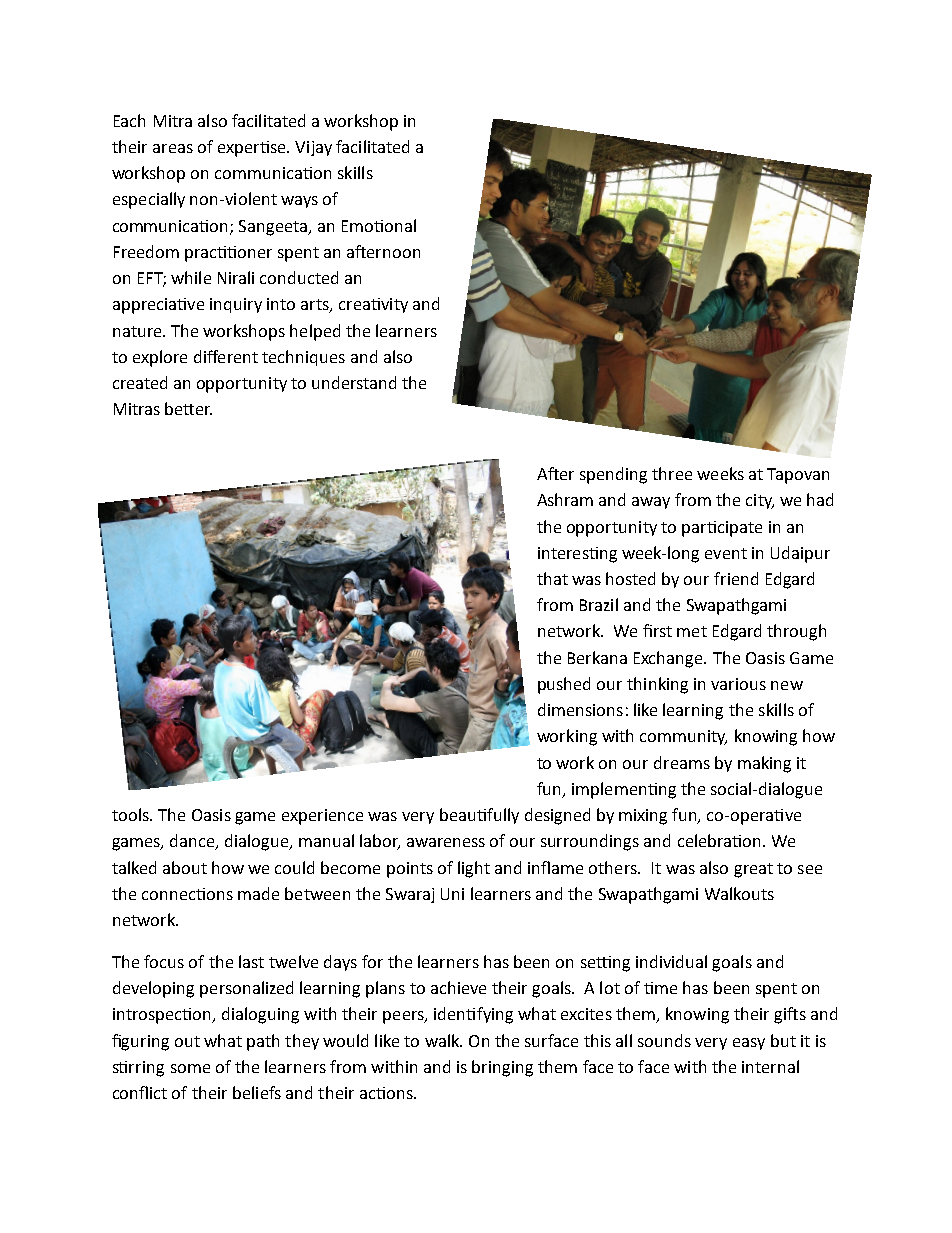  Describe the element at coordinates (190, 1068) in the page. I see `some` at that location.
